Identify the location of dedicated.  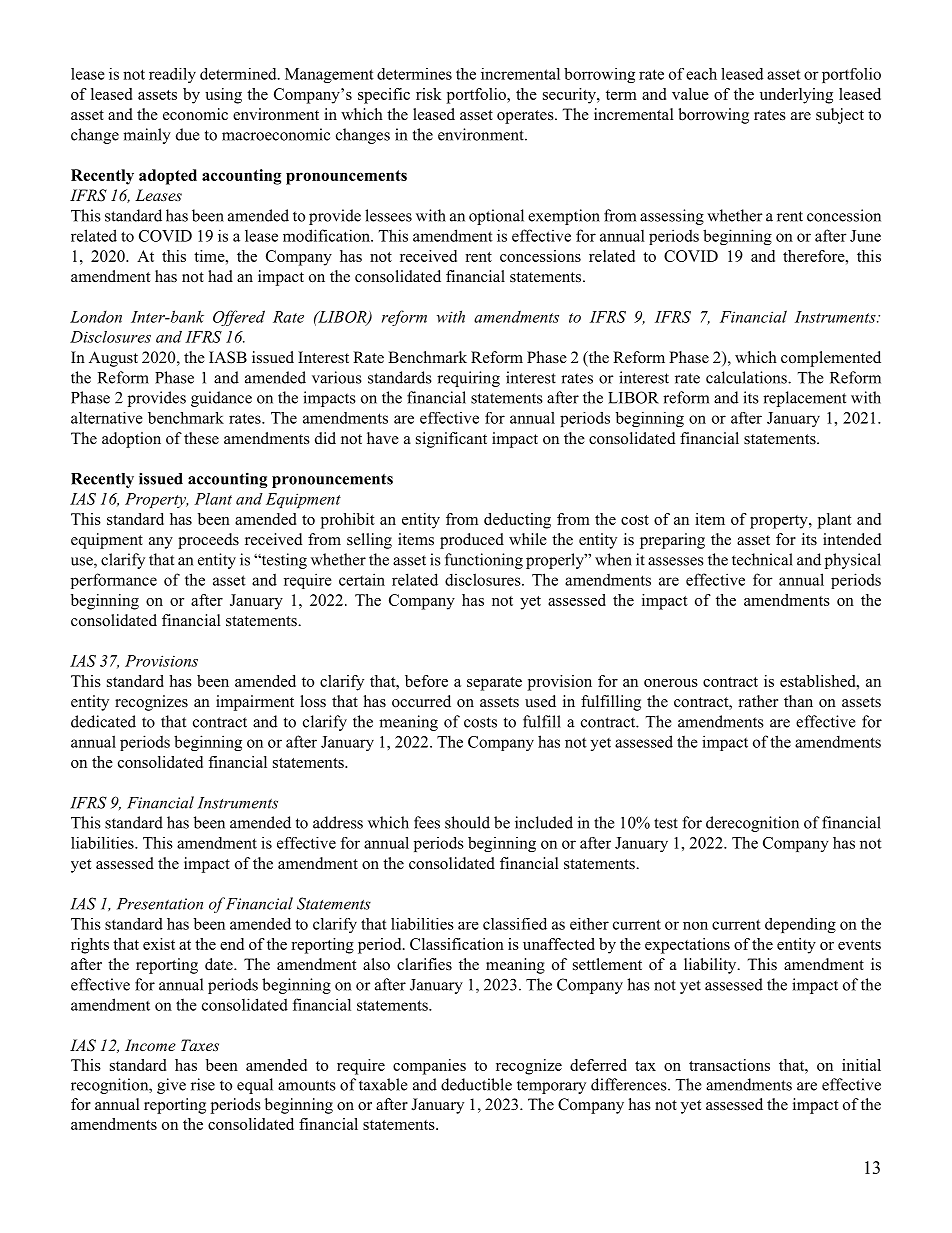
(103, 721).
